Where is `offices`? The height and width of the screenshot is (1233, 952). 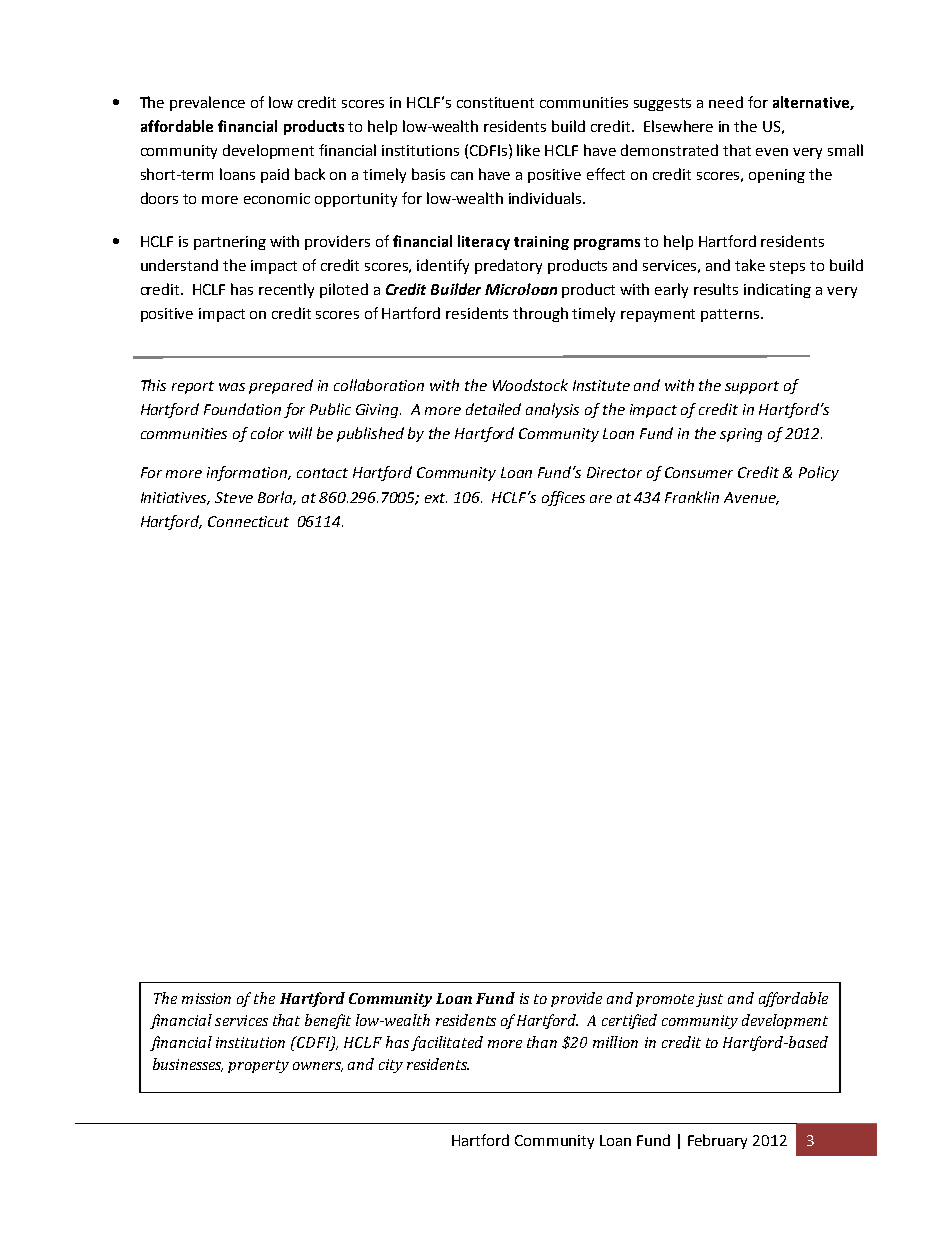
offices is located at coordinates (563, 498).
